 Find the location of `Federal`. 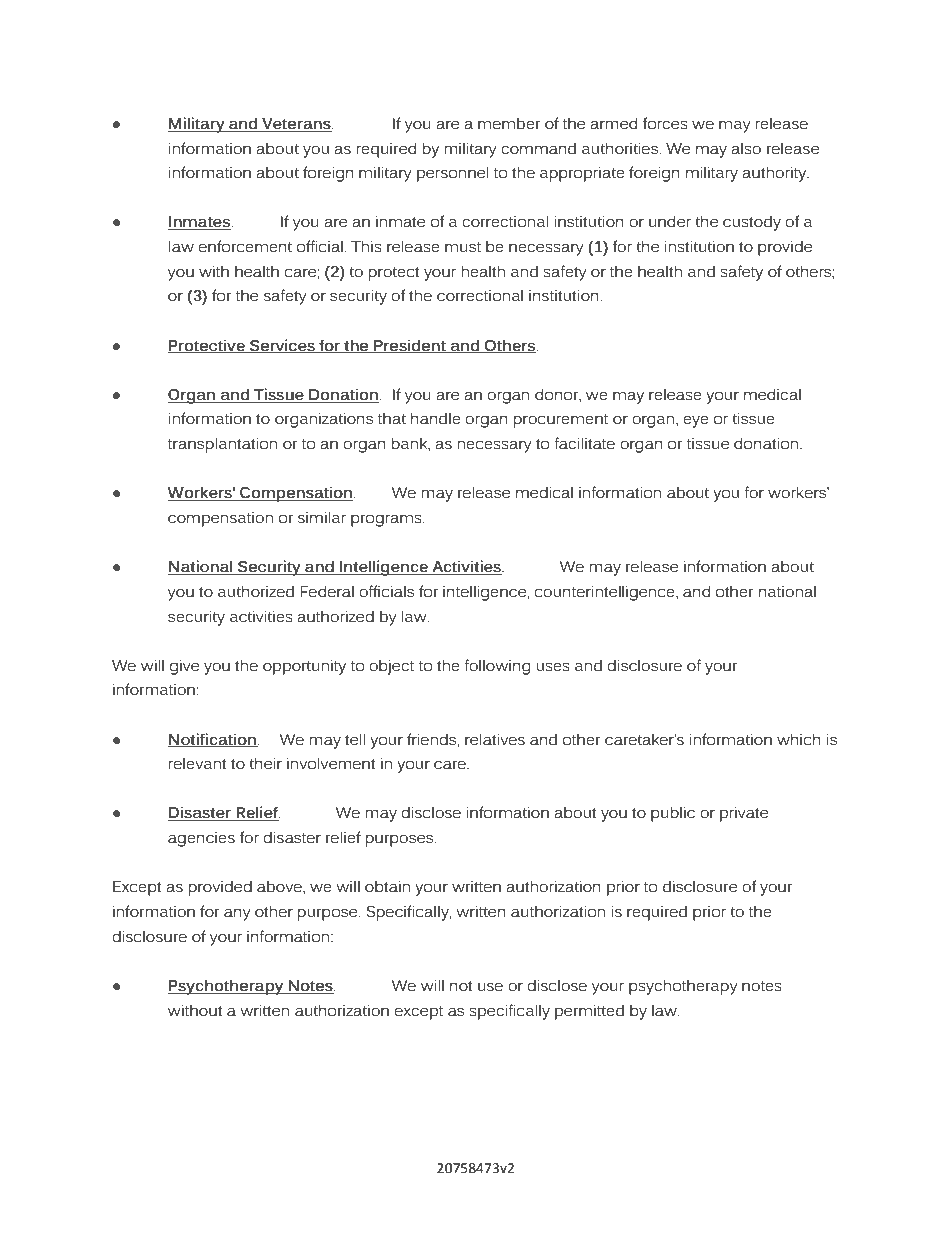

Federal is located at coordinates (327, 591).
